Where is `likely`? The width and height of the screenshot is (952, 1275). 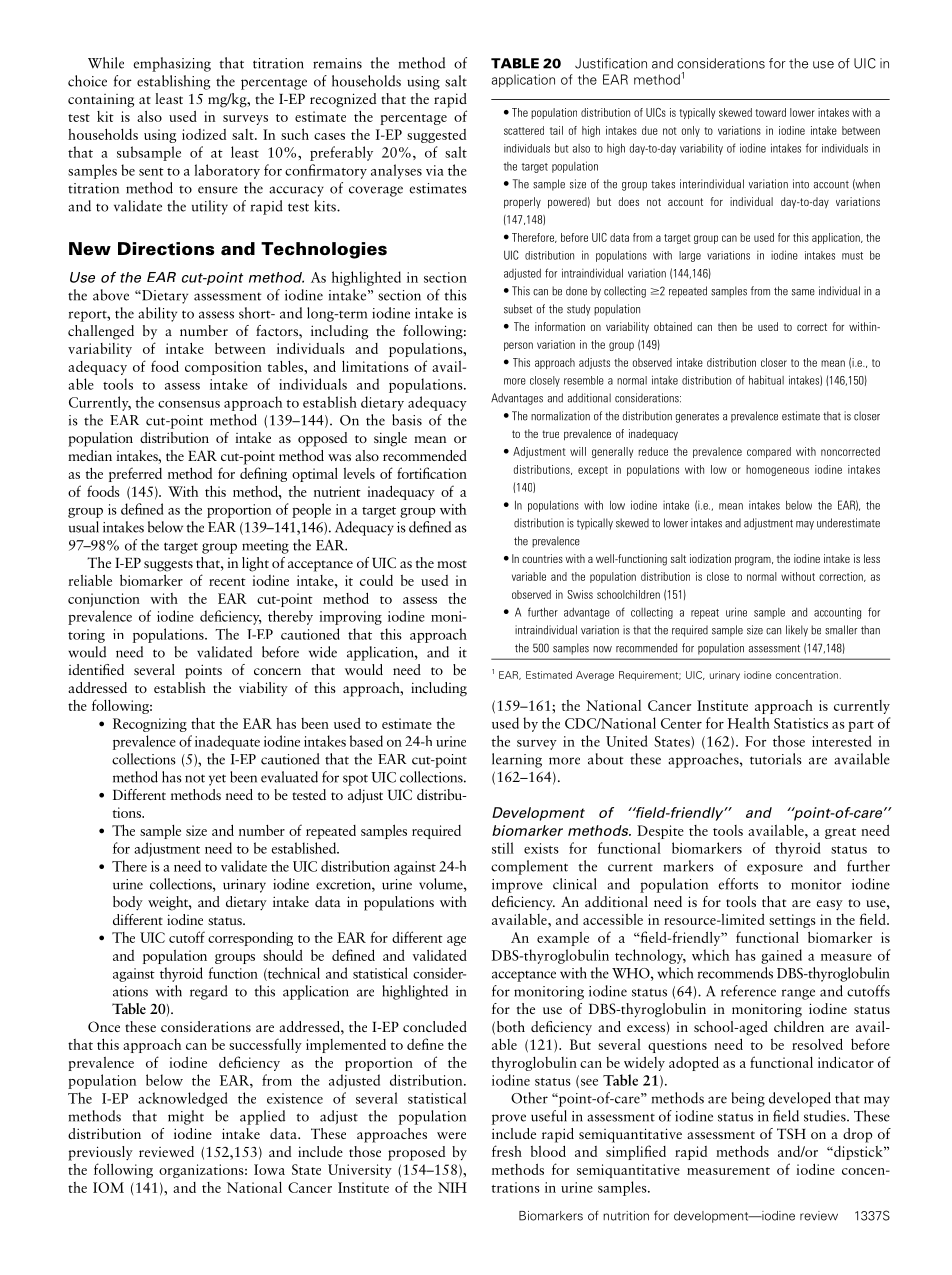
likely is located at coordinates (797, 631).
